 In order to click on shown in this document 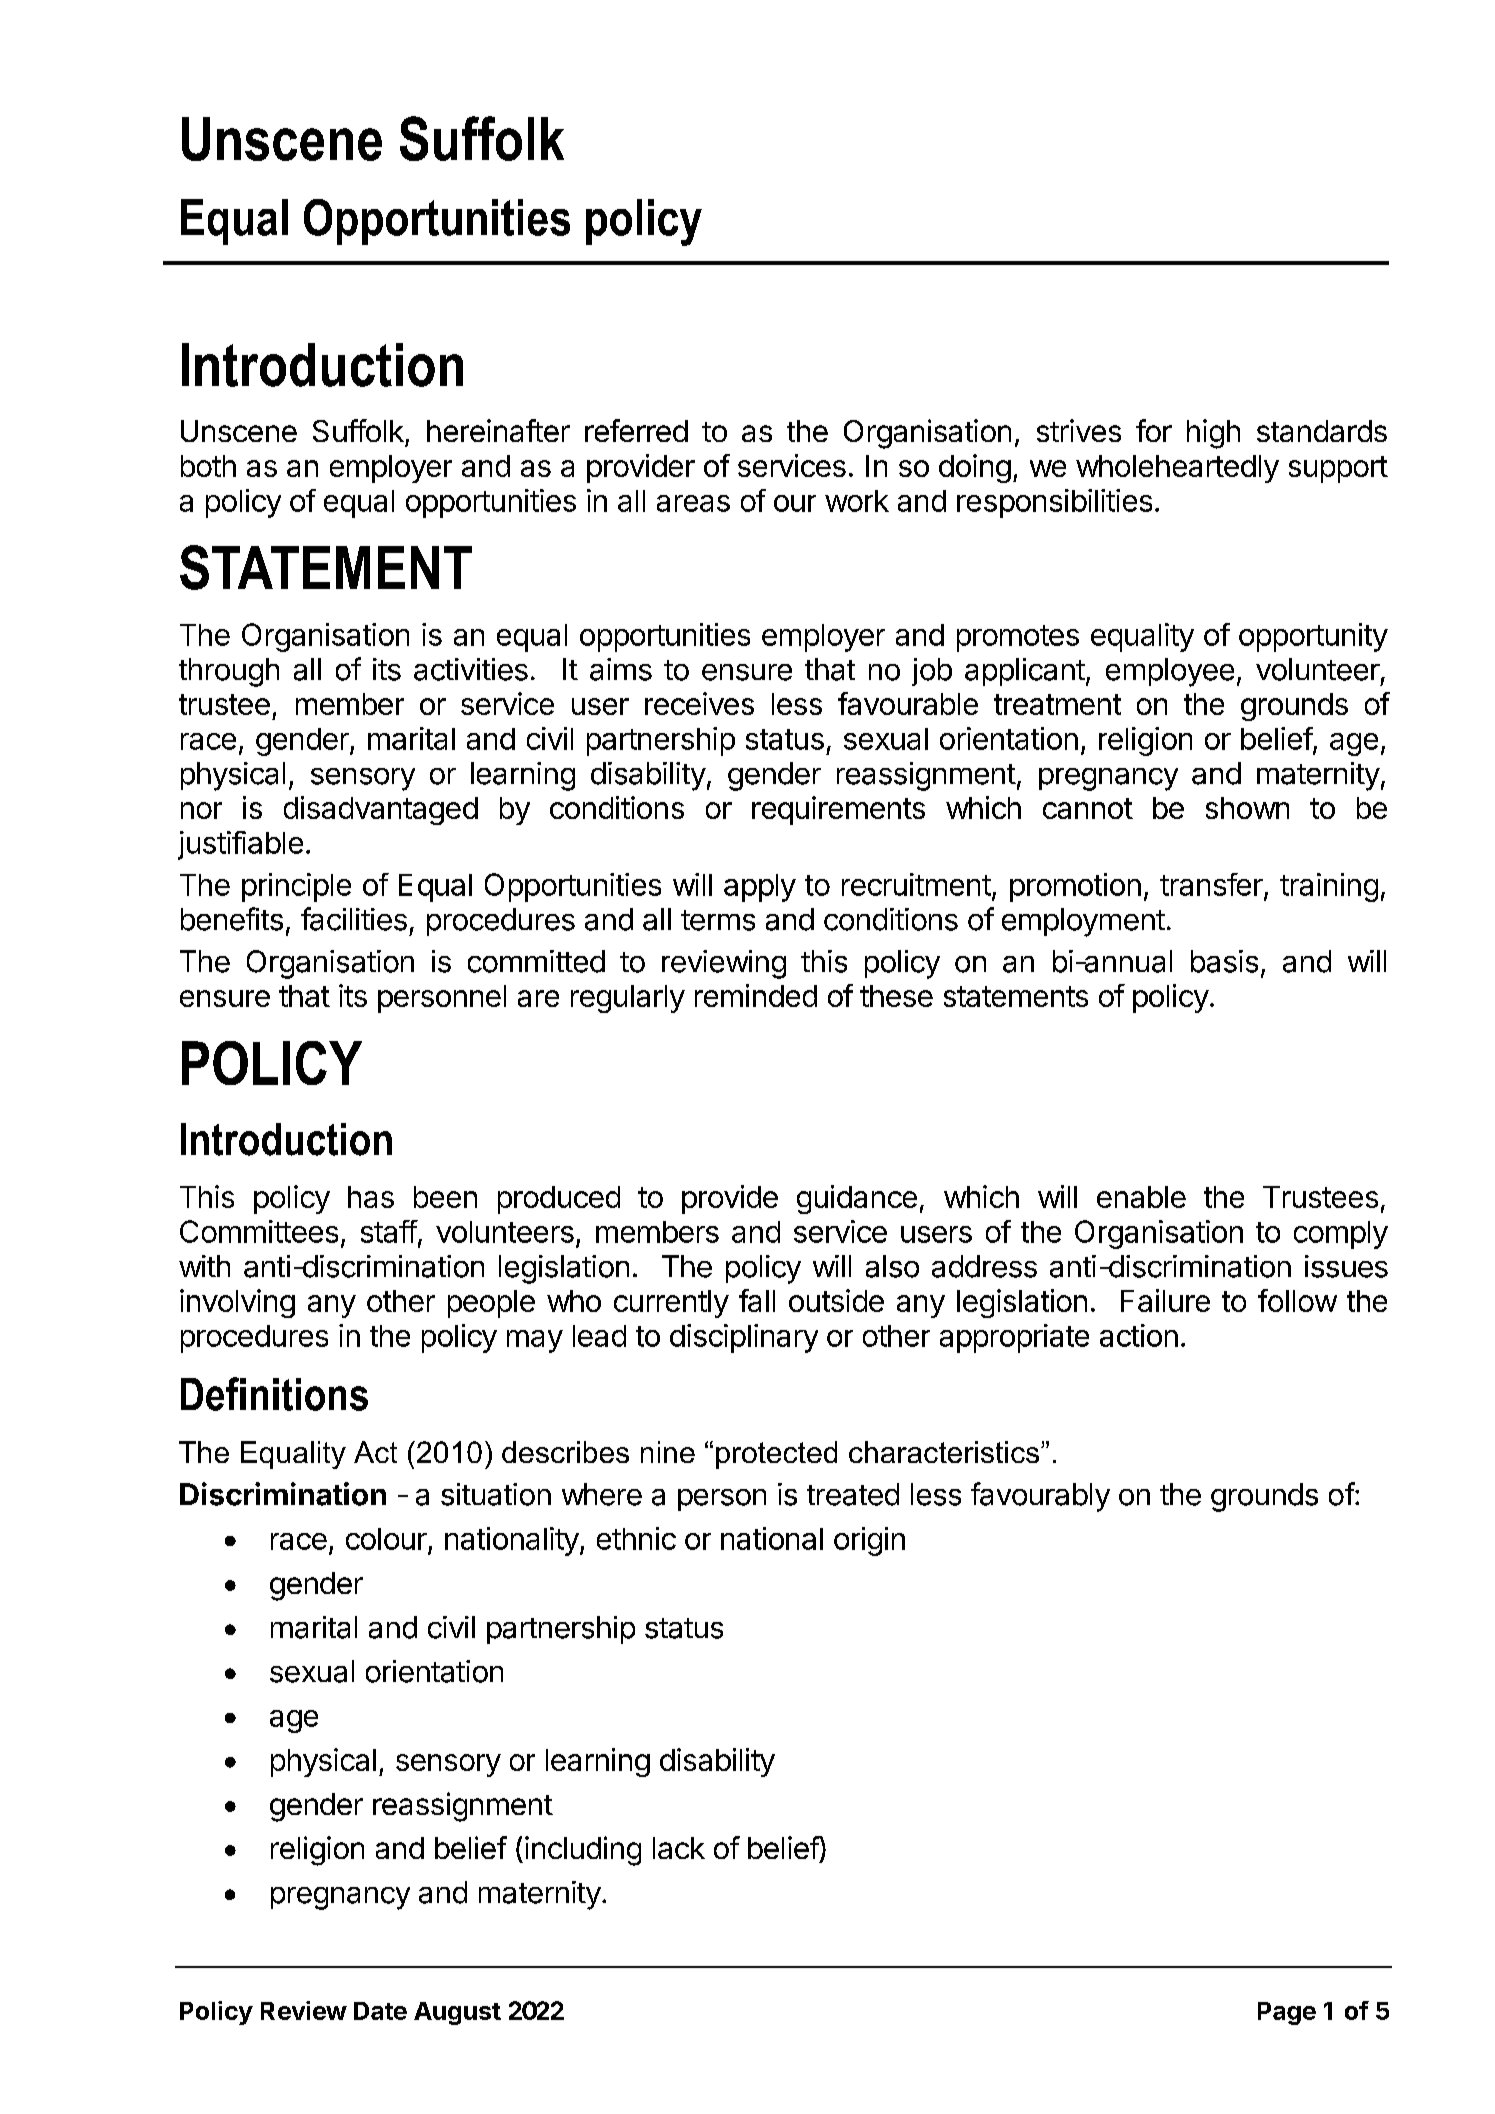, I will do `click(1247, 808)`.
